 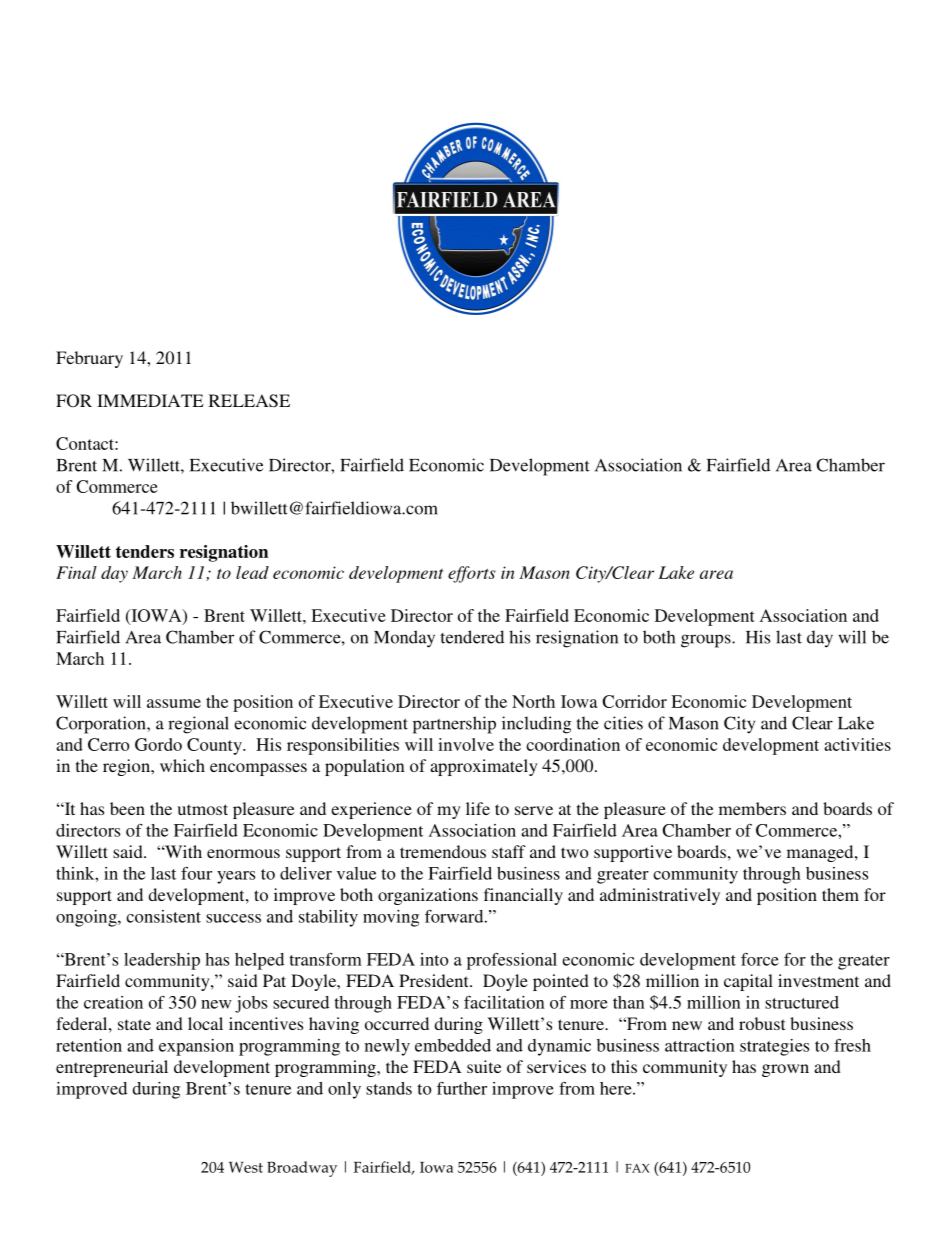 I want to click on FAX, so click(x=637, y=1168).
